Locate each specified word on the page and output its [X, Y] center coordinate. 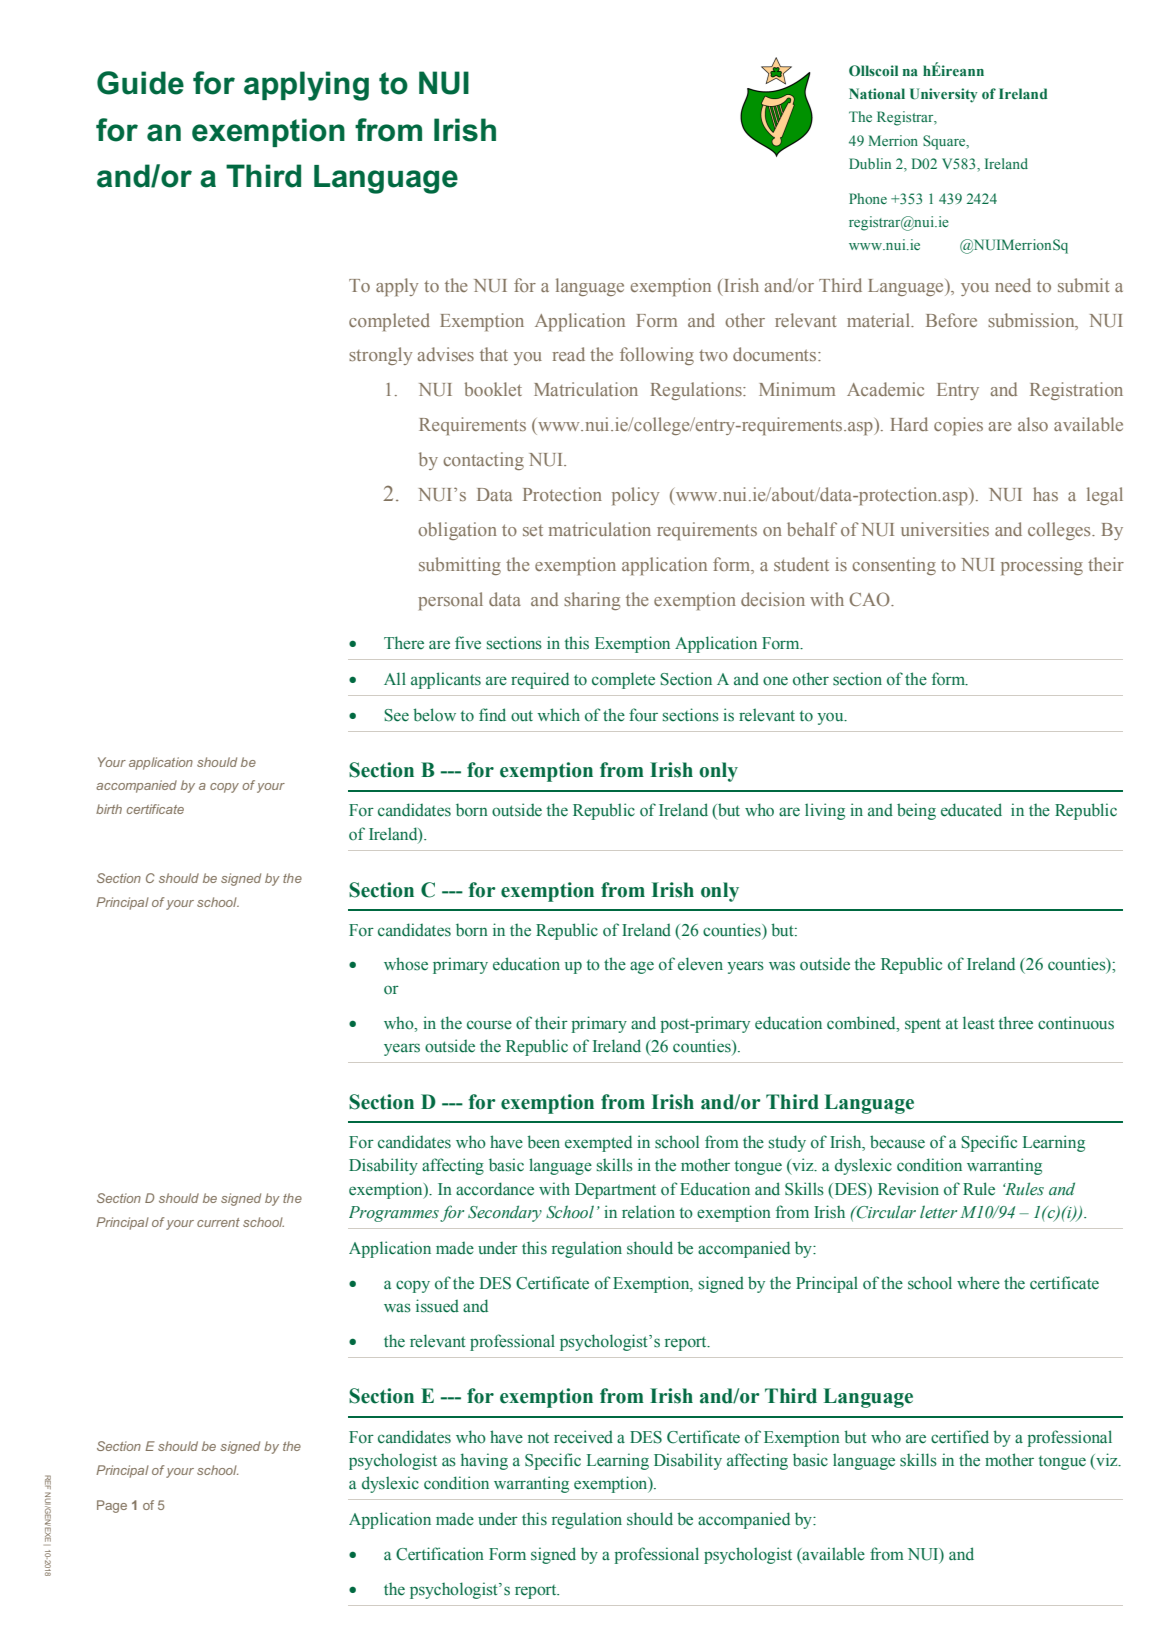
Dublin [870, 163]
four [643, 714]
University [944, 95]
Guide [140, 83]
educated [971, 810]
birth [109, 809]
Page [112, 1506]
